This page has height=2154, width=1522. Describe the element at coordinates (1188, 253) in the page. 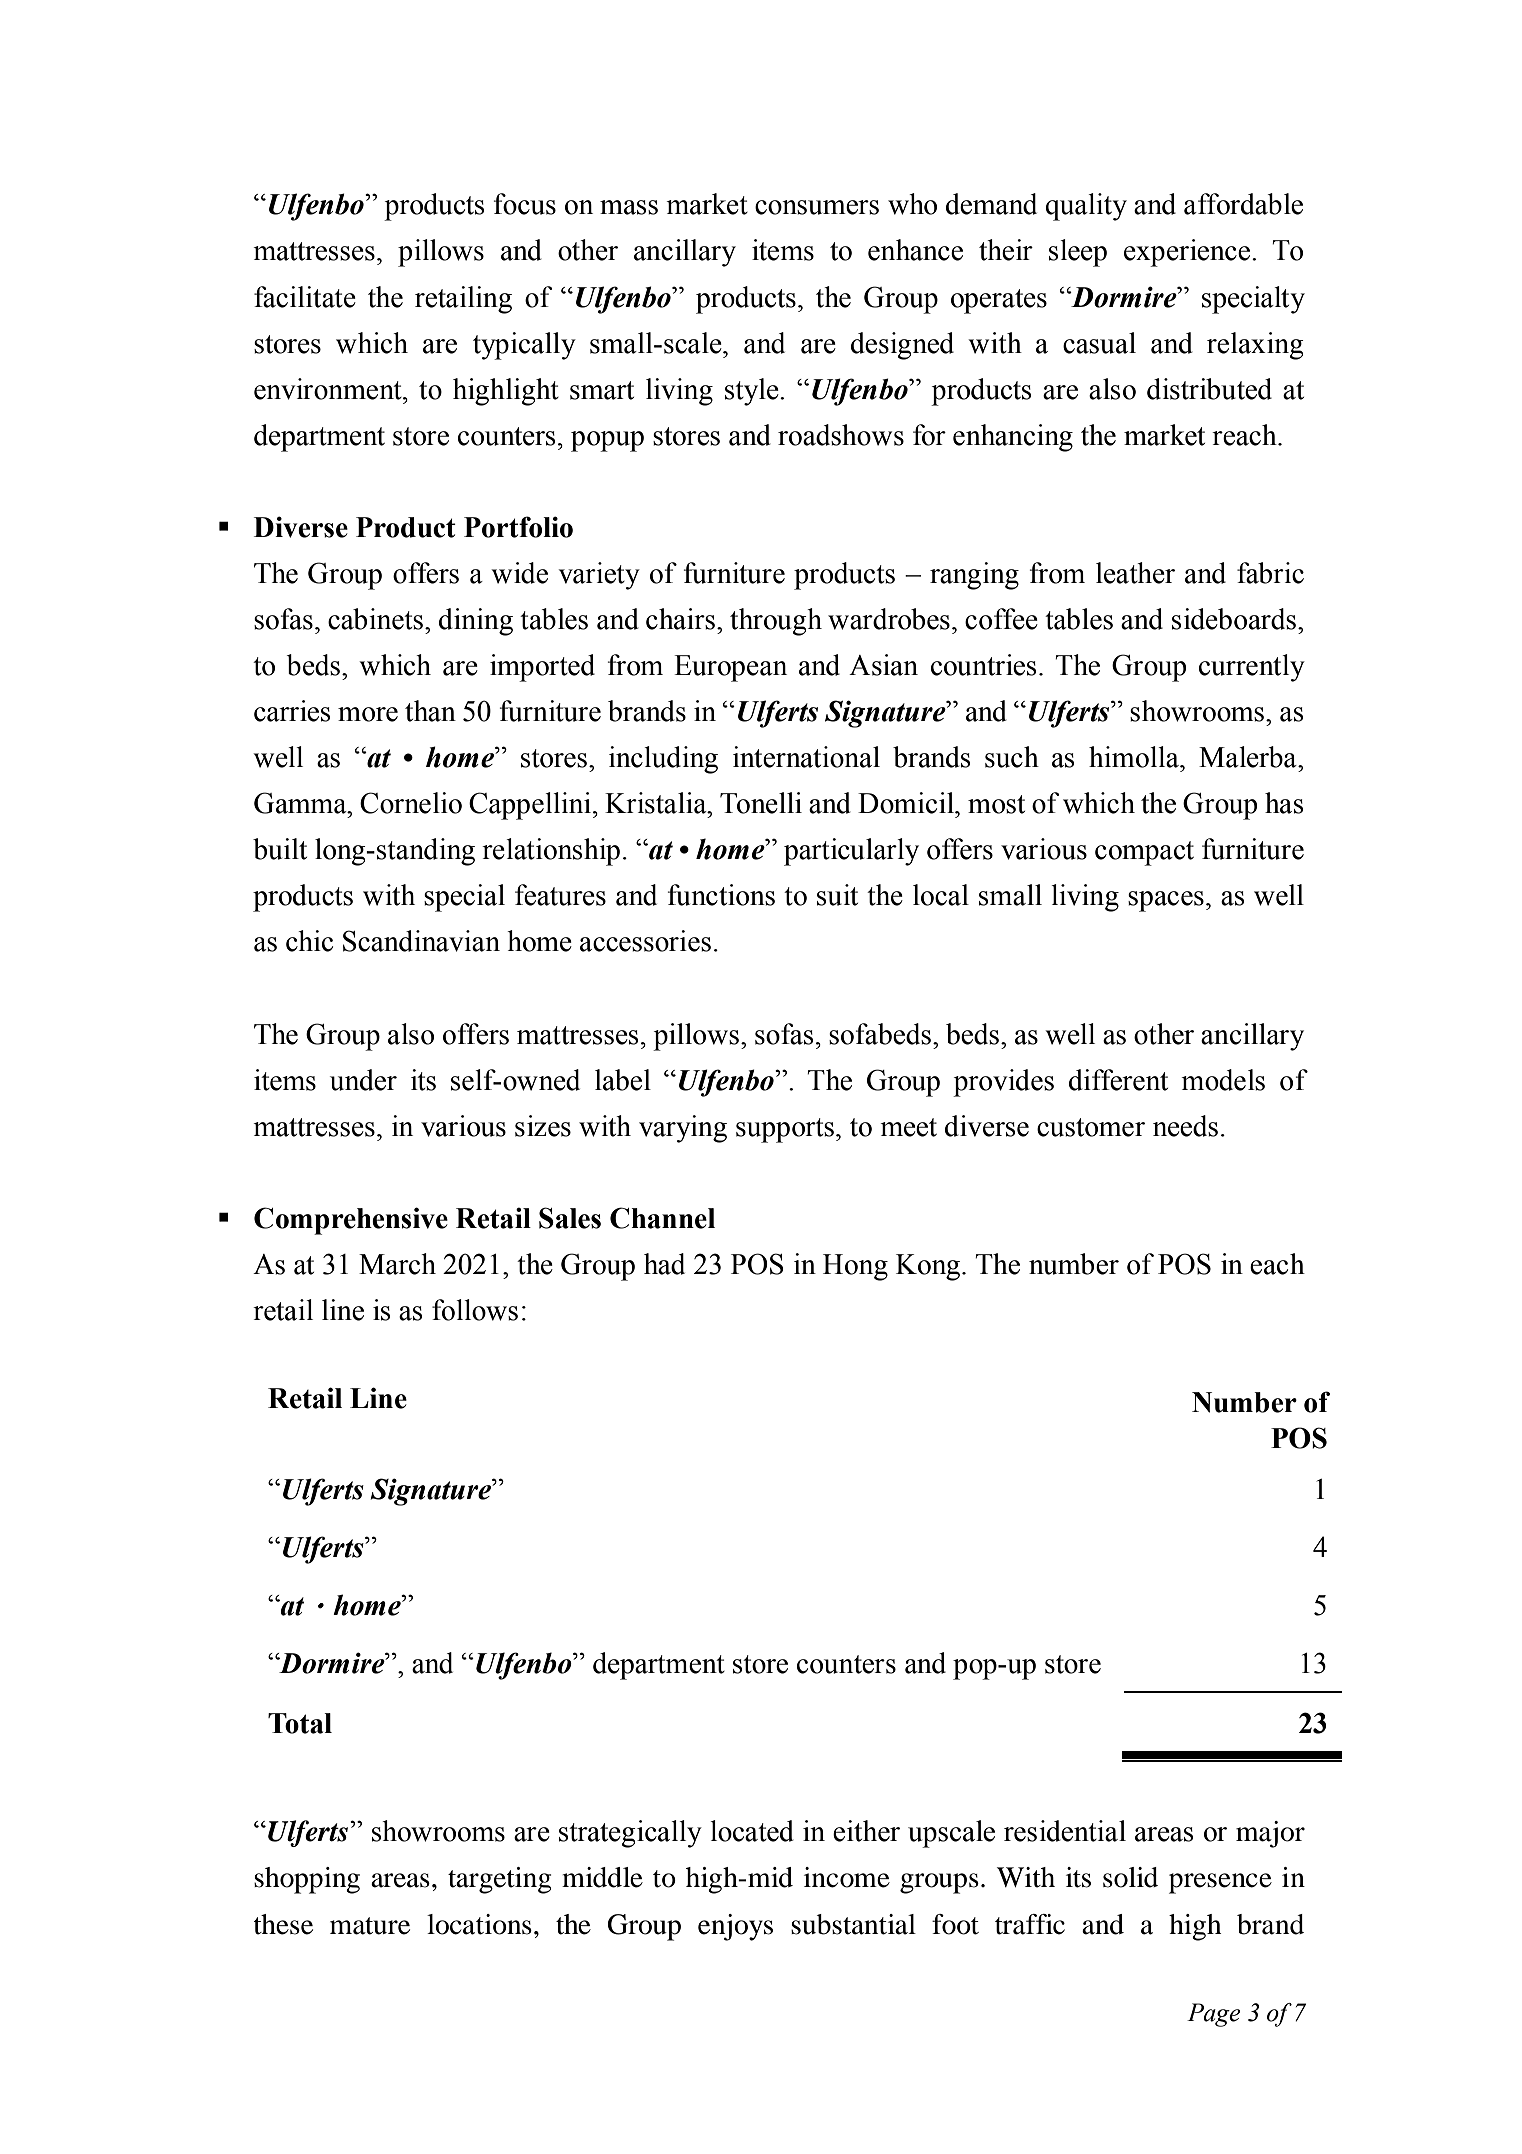

I see `experience` at that location.
